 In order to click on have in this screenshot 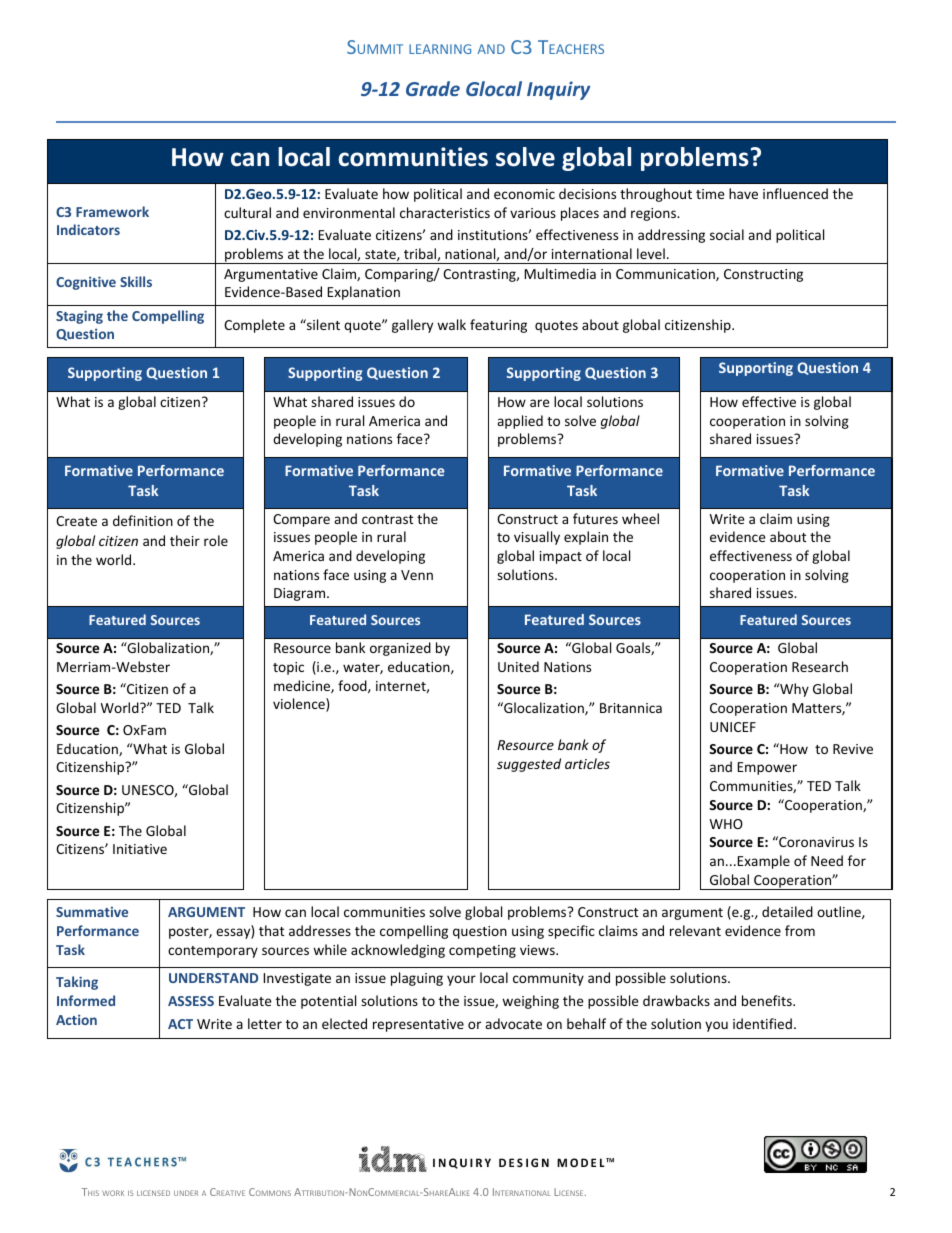, I will do `click(743, 193)`.
